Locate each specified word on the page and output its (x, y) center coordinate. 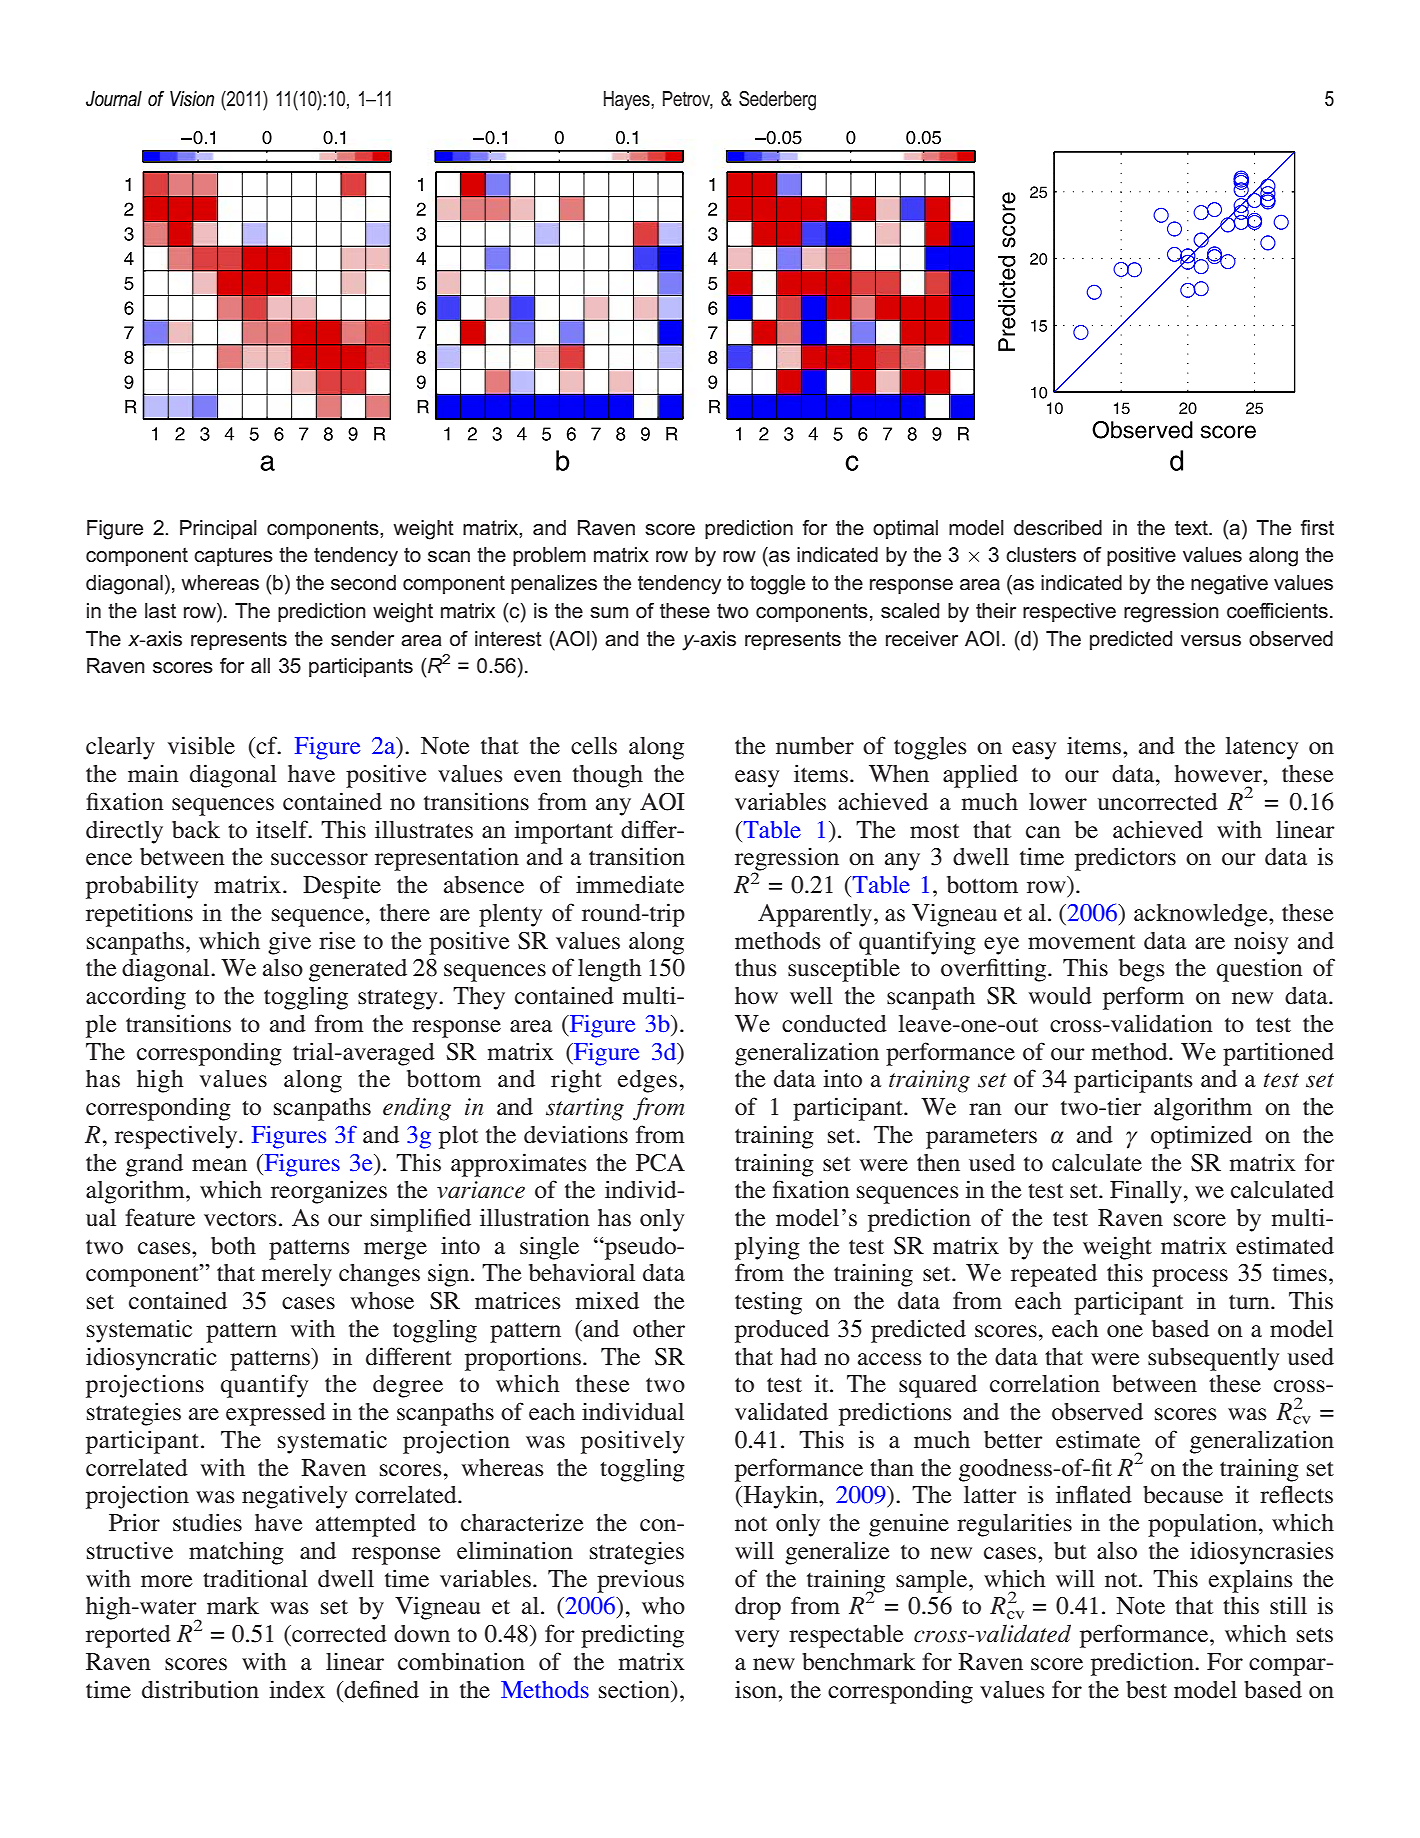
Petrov (688, 99)
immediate (630, 884)
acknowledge (1202, 915)
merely (297, 1275)
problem (549, 556)
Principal (218, 529)
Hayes (628, 101)
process (1190, 1278)
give (289, 943)
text (1192, 528)
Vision (192, 99)
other (659, 1328)
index (297, 1689)
